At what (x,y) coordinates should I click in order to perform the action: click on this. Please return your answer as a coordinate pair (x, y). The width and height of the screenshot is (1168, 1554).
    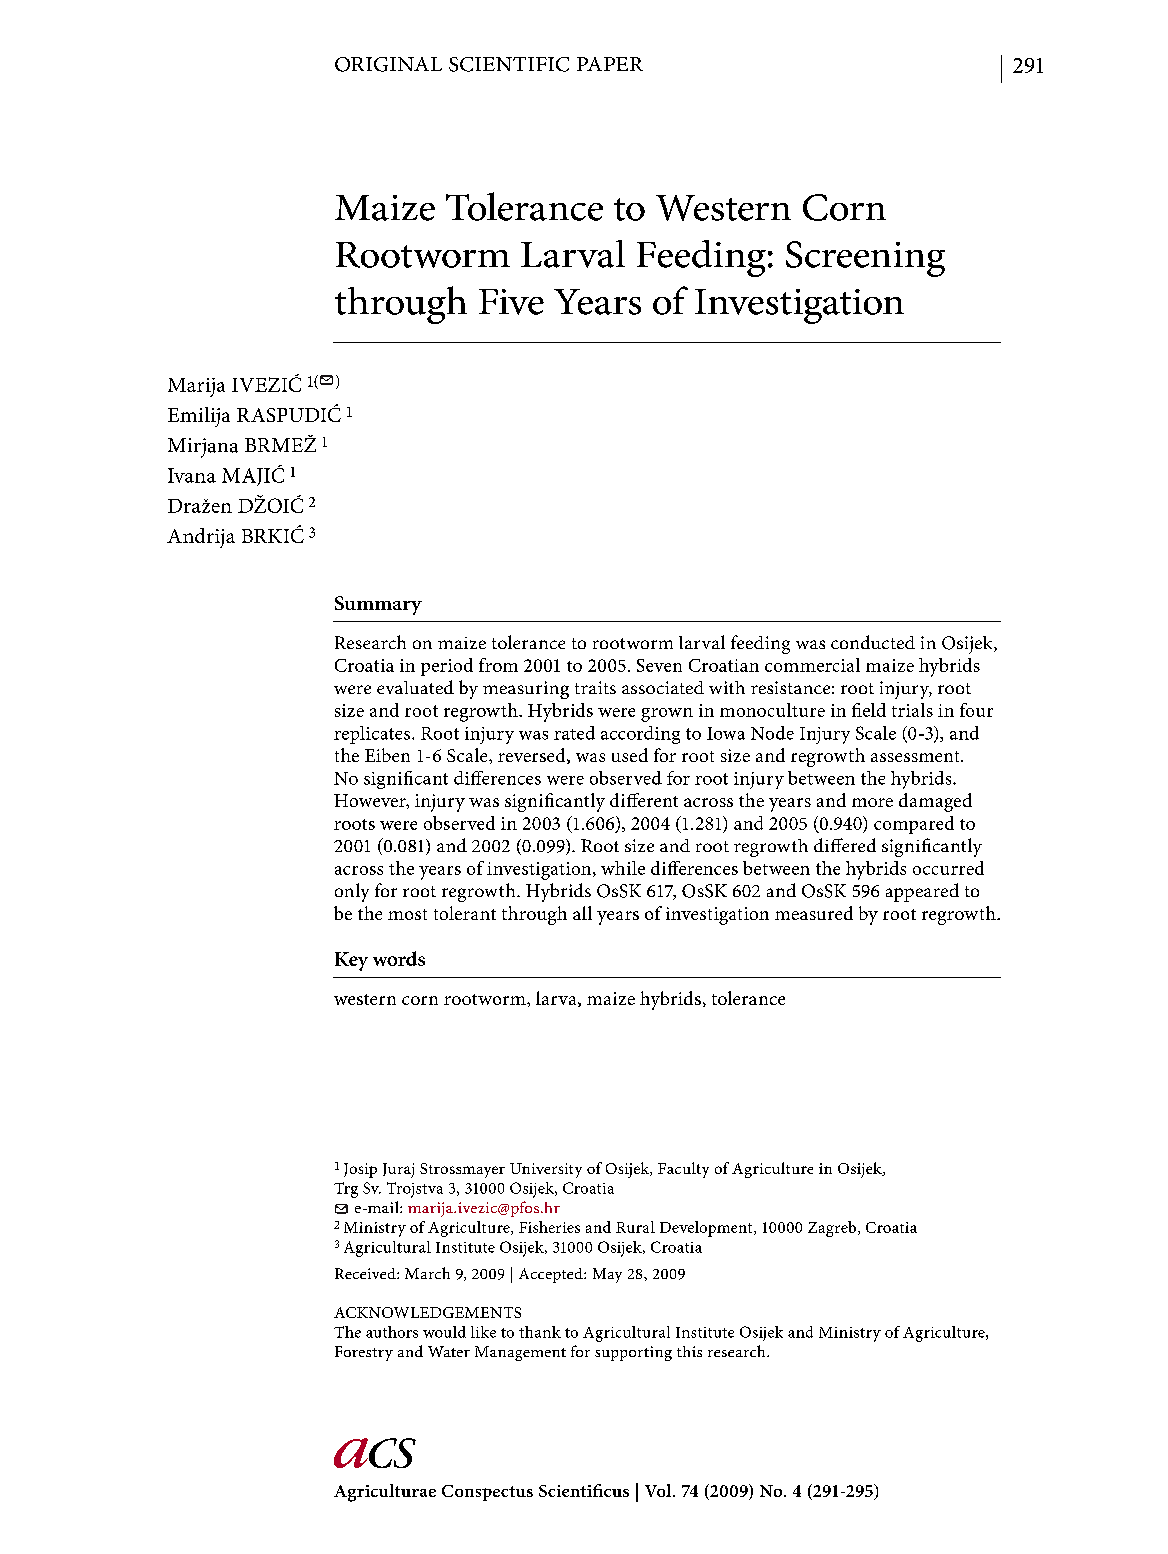
    Looking at the image, I should click on (689, 1351).
